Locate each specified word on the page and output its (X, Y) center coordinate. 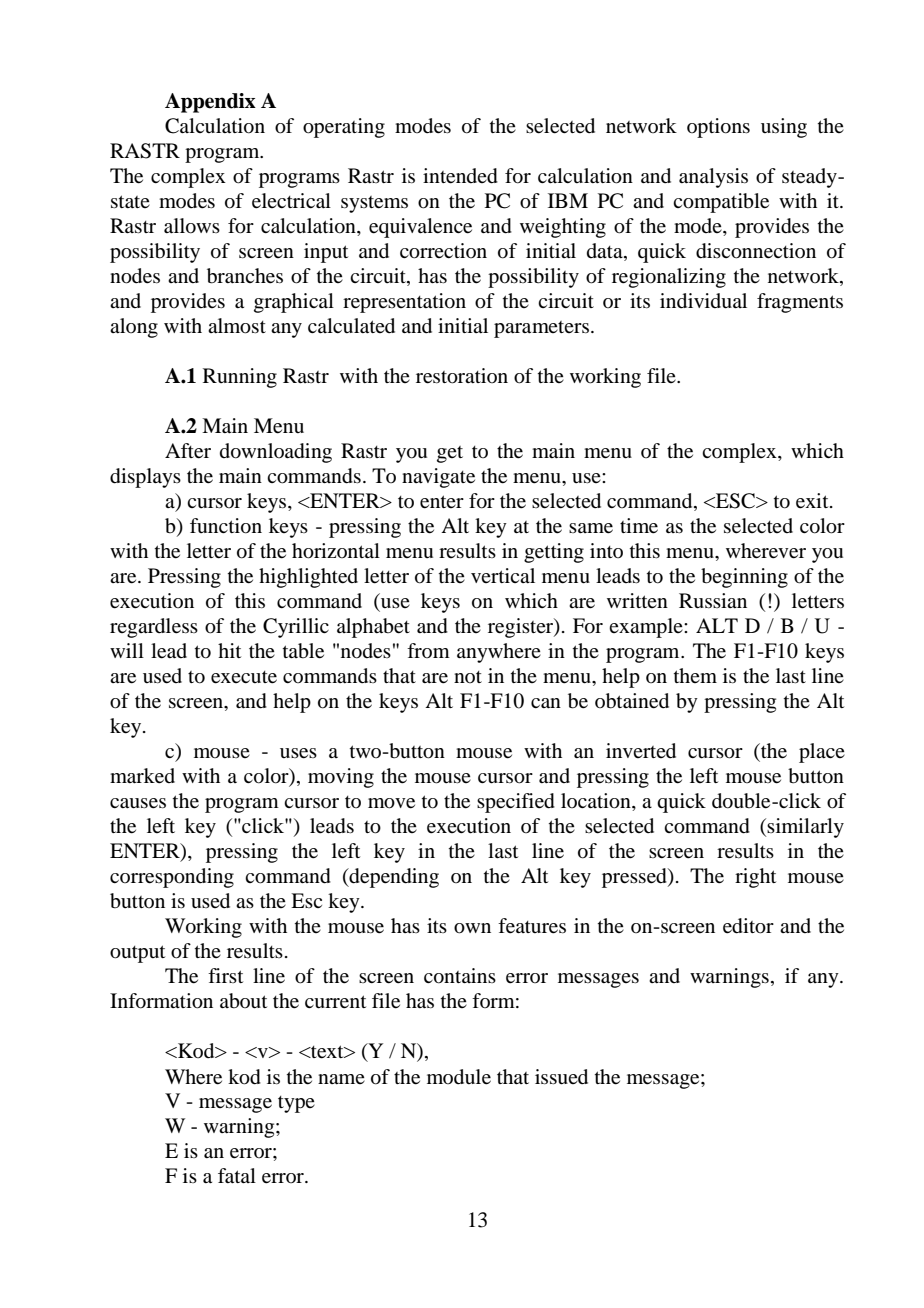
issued (561, 1077)
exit (813, 501)
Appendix (210, 103)
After (188, 451)
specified (516, 803)
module (459, 1077)
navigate (438, 478)
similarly (805, 828)
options (718, 128)
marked (142, 776)
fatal (237, 1176)
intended (460, 176)
